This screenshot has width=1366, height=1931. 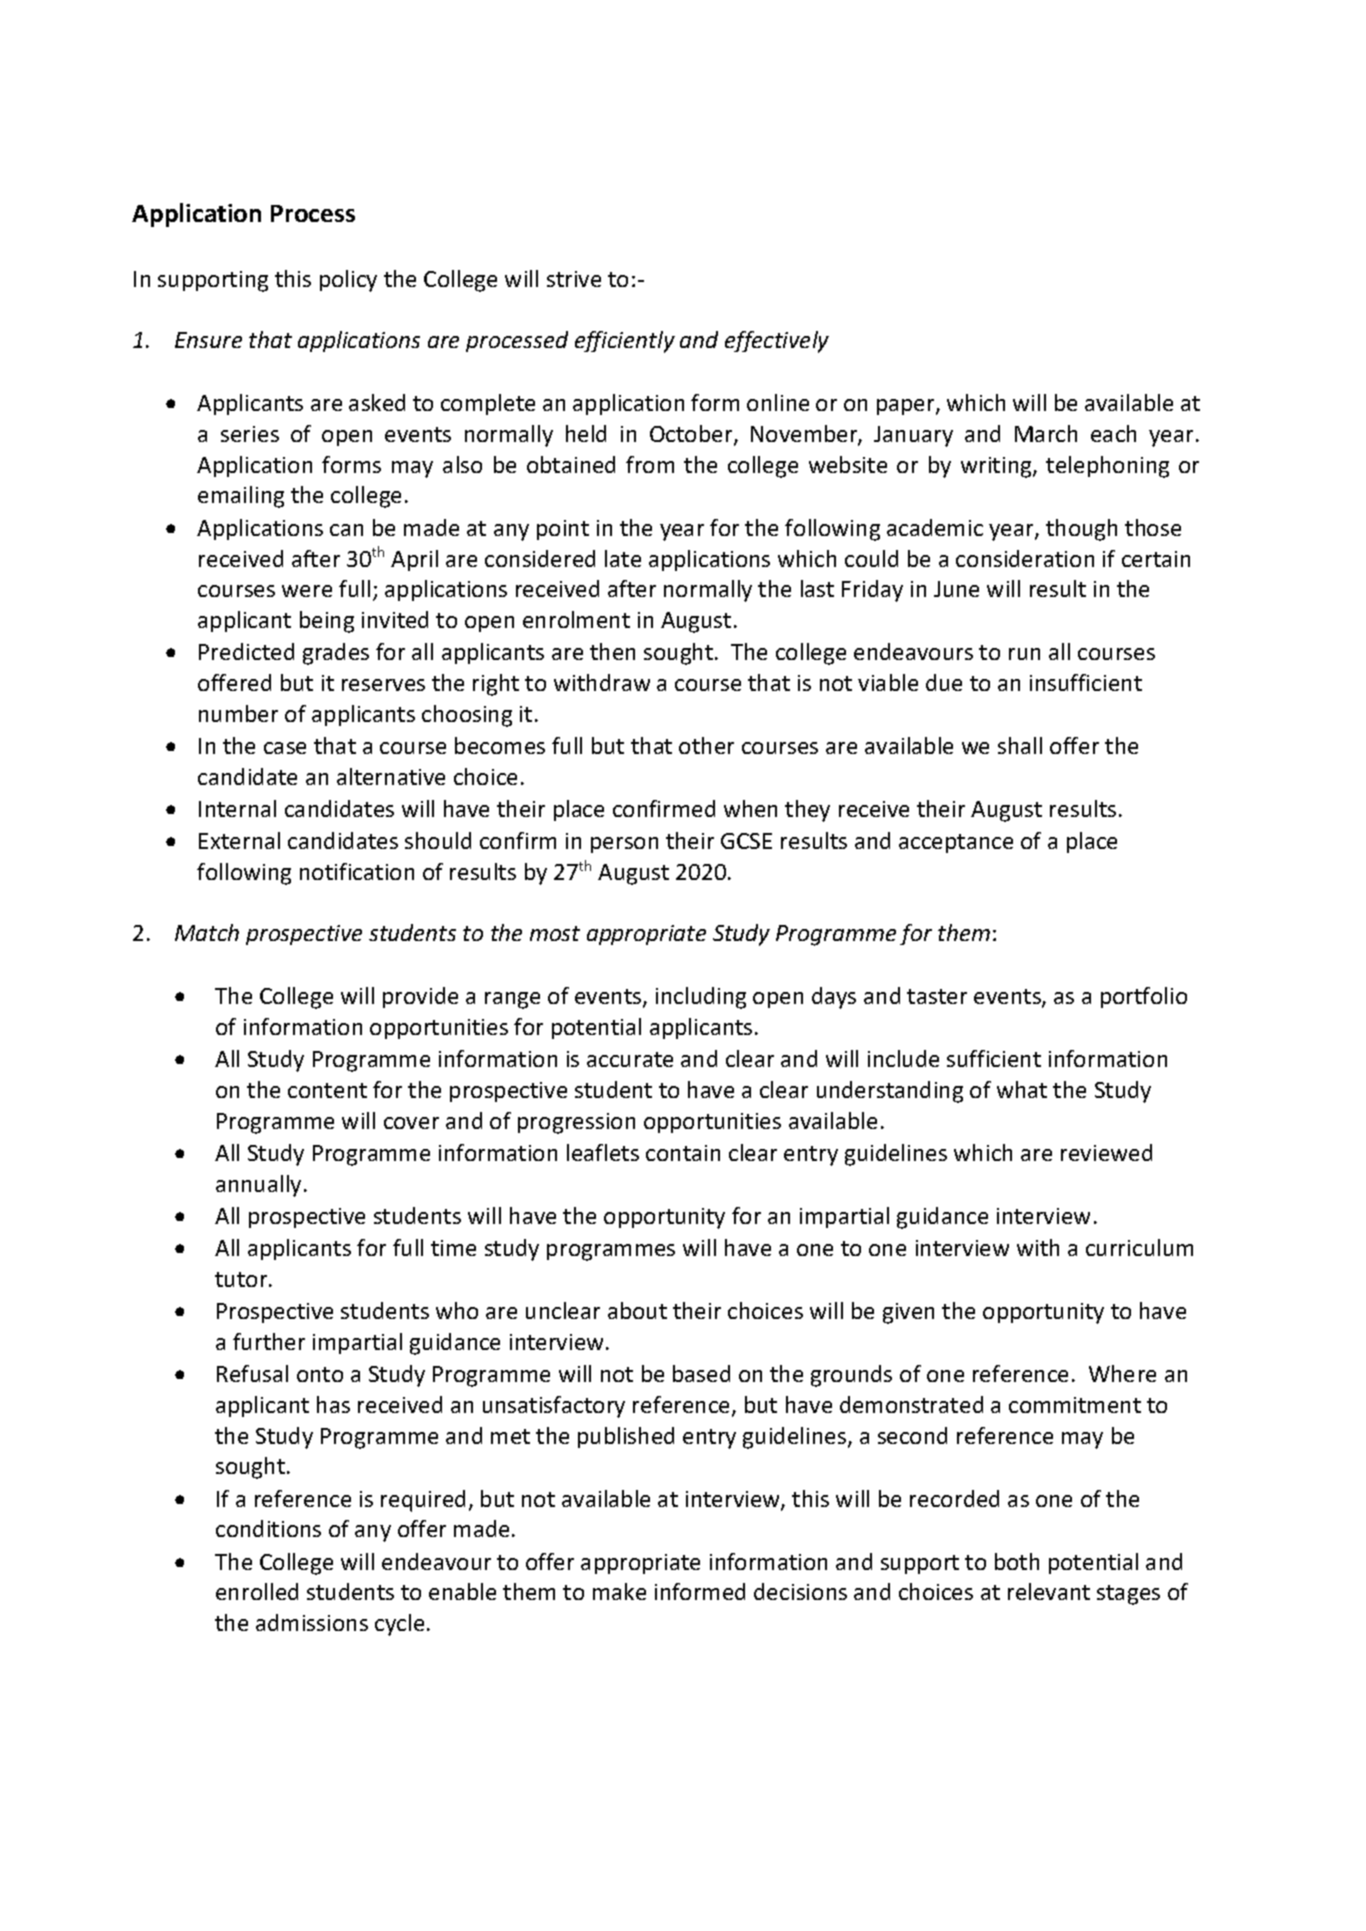 What do you see at coordinates (1106, 1152) in the screenshot?
I see `reviewed` at bounding box center [1106, 1152].
